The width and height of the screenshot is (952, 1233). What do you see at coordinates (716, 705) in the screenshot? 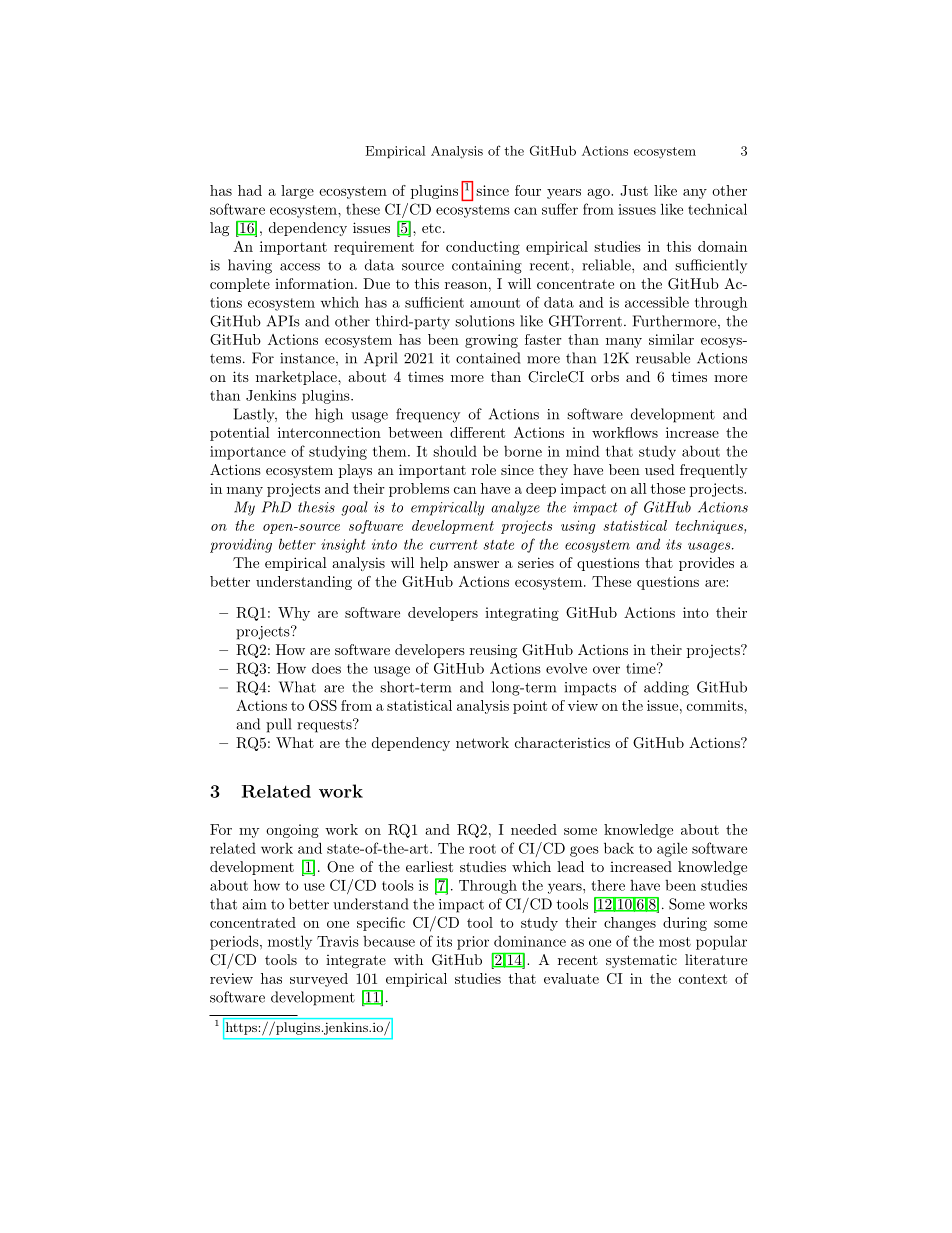
I see `commits` at bounding box center [716, 705].
